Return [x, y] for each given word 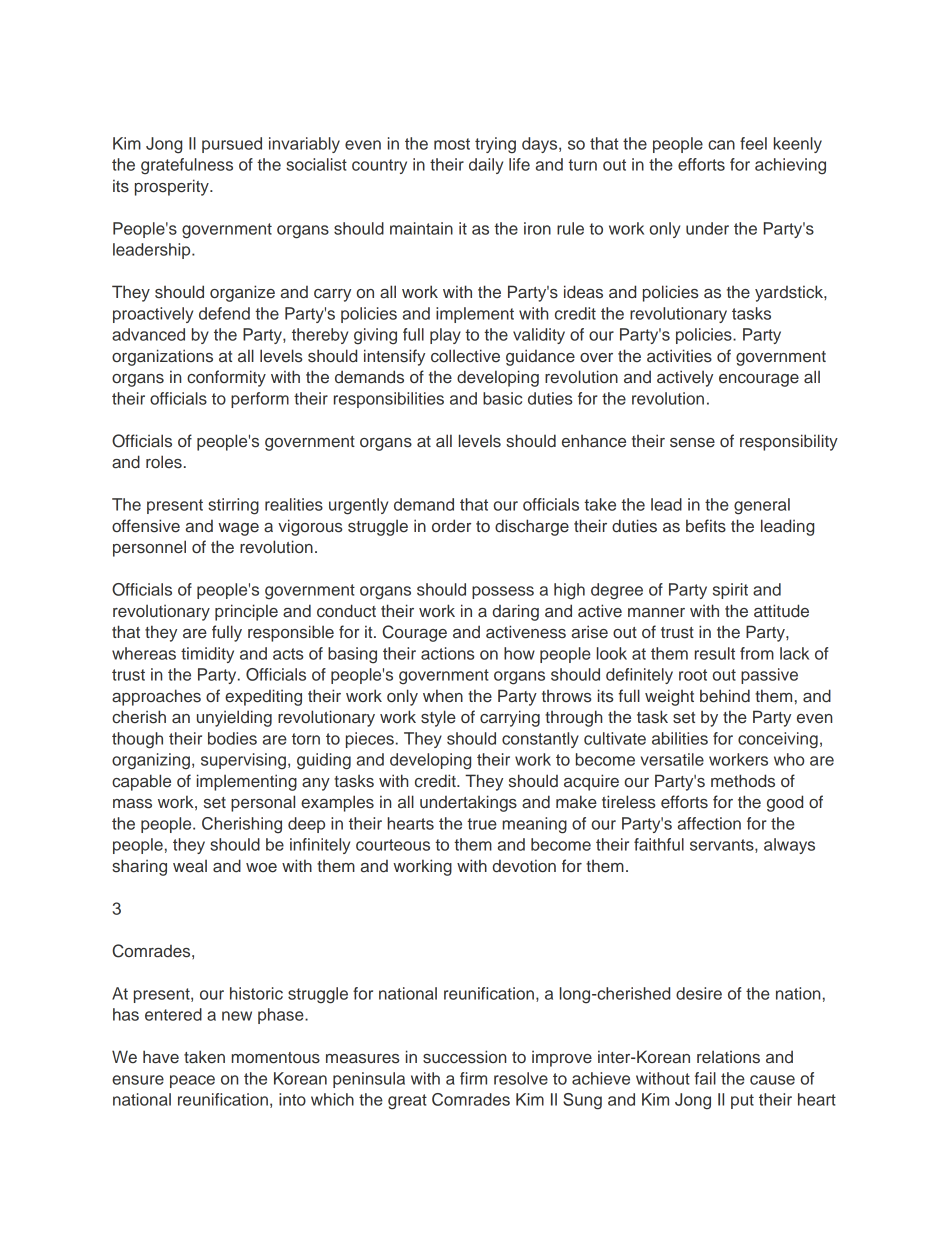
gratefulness [187, 166]
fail [705, 1078]
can [721, 145]
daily [486, 166]
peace [192, 1081]
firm [473, 1078]
